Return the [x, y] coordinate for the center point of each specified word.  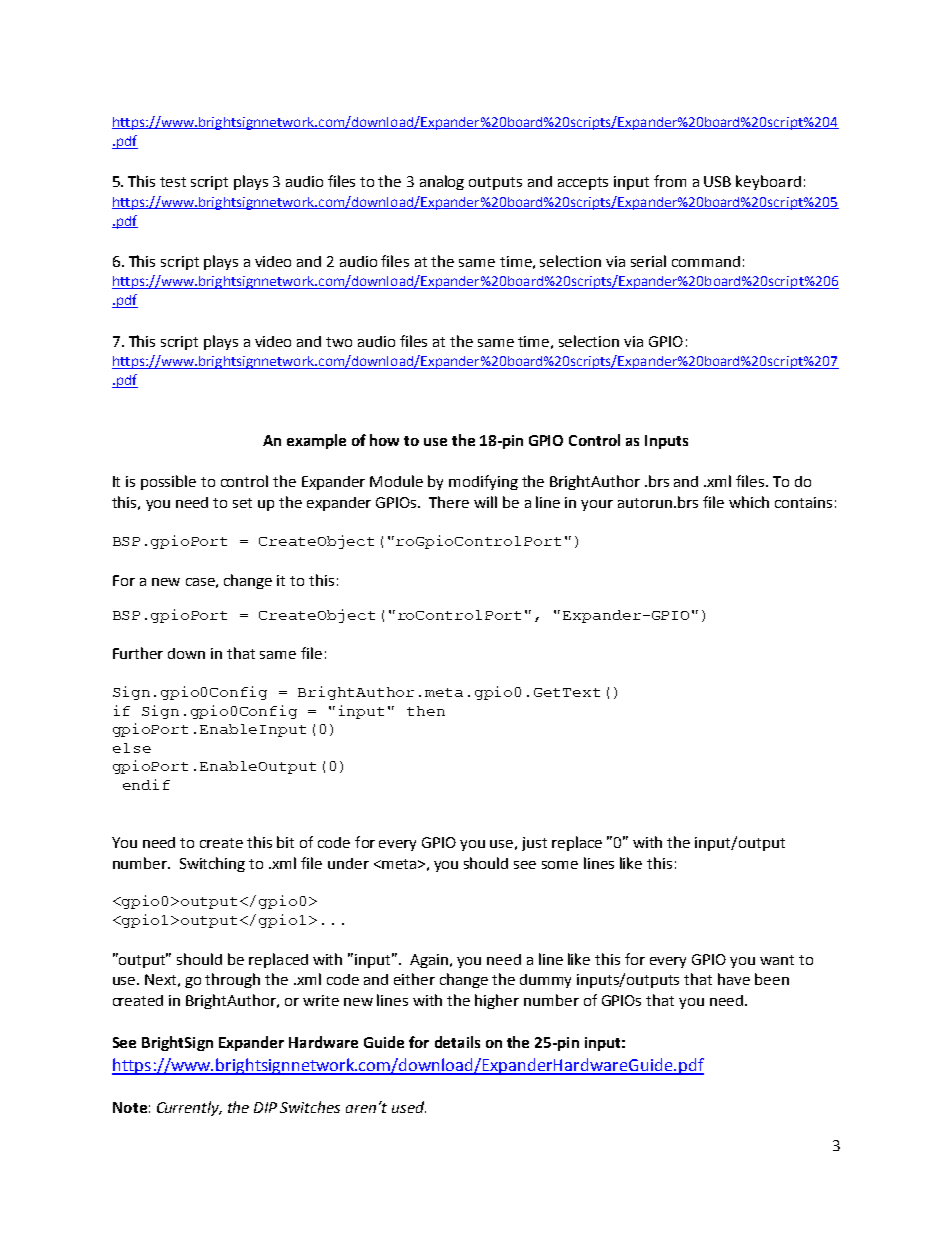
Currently [189, 1108]
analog [442, 182]
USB [717, 181]
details [457, 1042]
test [173, 182]
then [426, 711]
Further [138, 653]
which [749, 502]
